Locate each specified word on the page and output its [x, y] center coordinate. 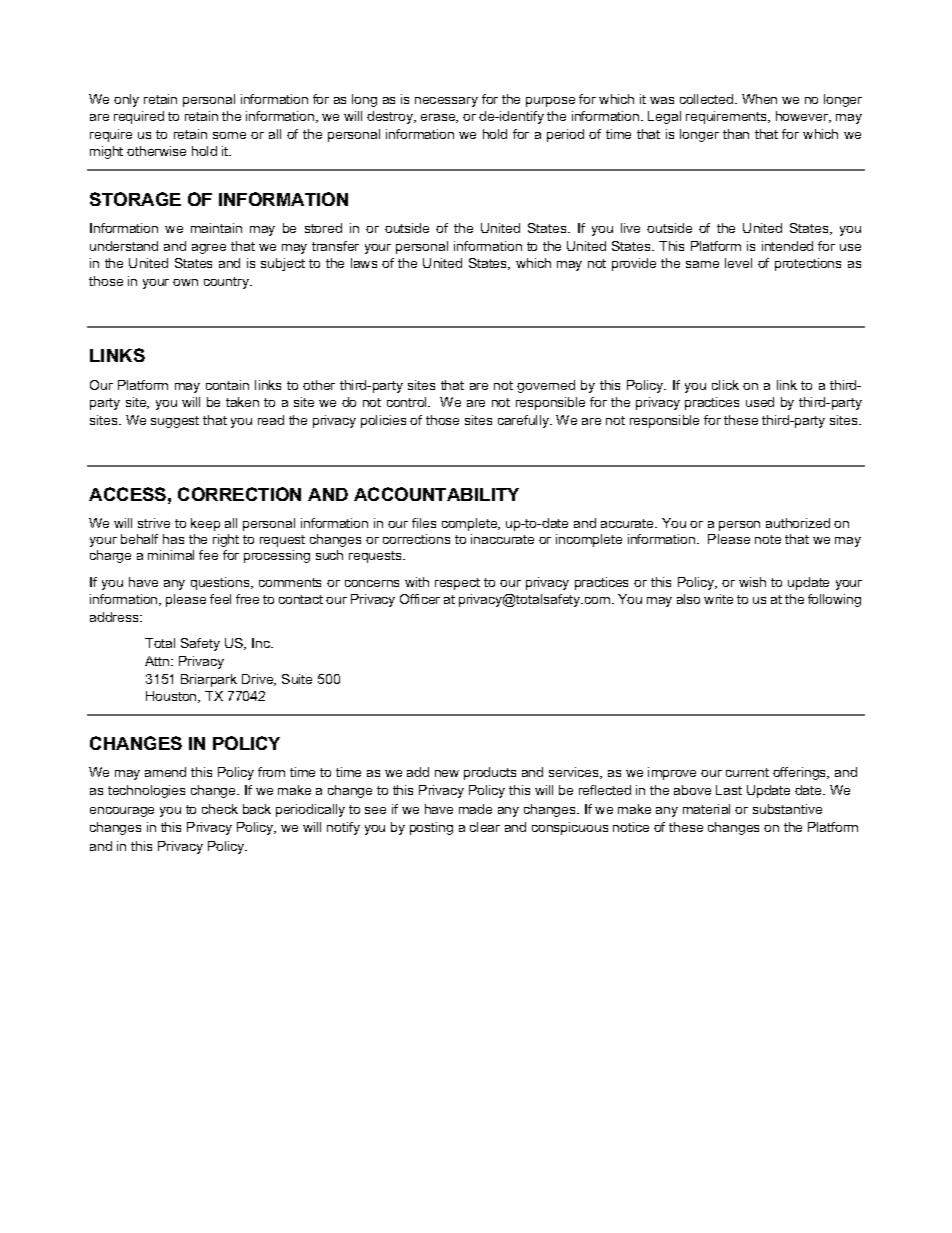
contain [227, 385]
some [229, 135]
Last [729, 790]
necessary [446, 102]
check [220, 809]
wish [752, 582]
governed [546, 386]
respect [457, 584]
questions [221, 583]
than [736, 134]
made [475, 809]
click [725, 385]
